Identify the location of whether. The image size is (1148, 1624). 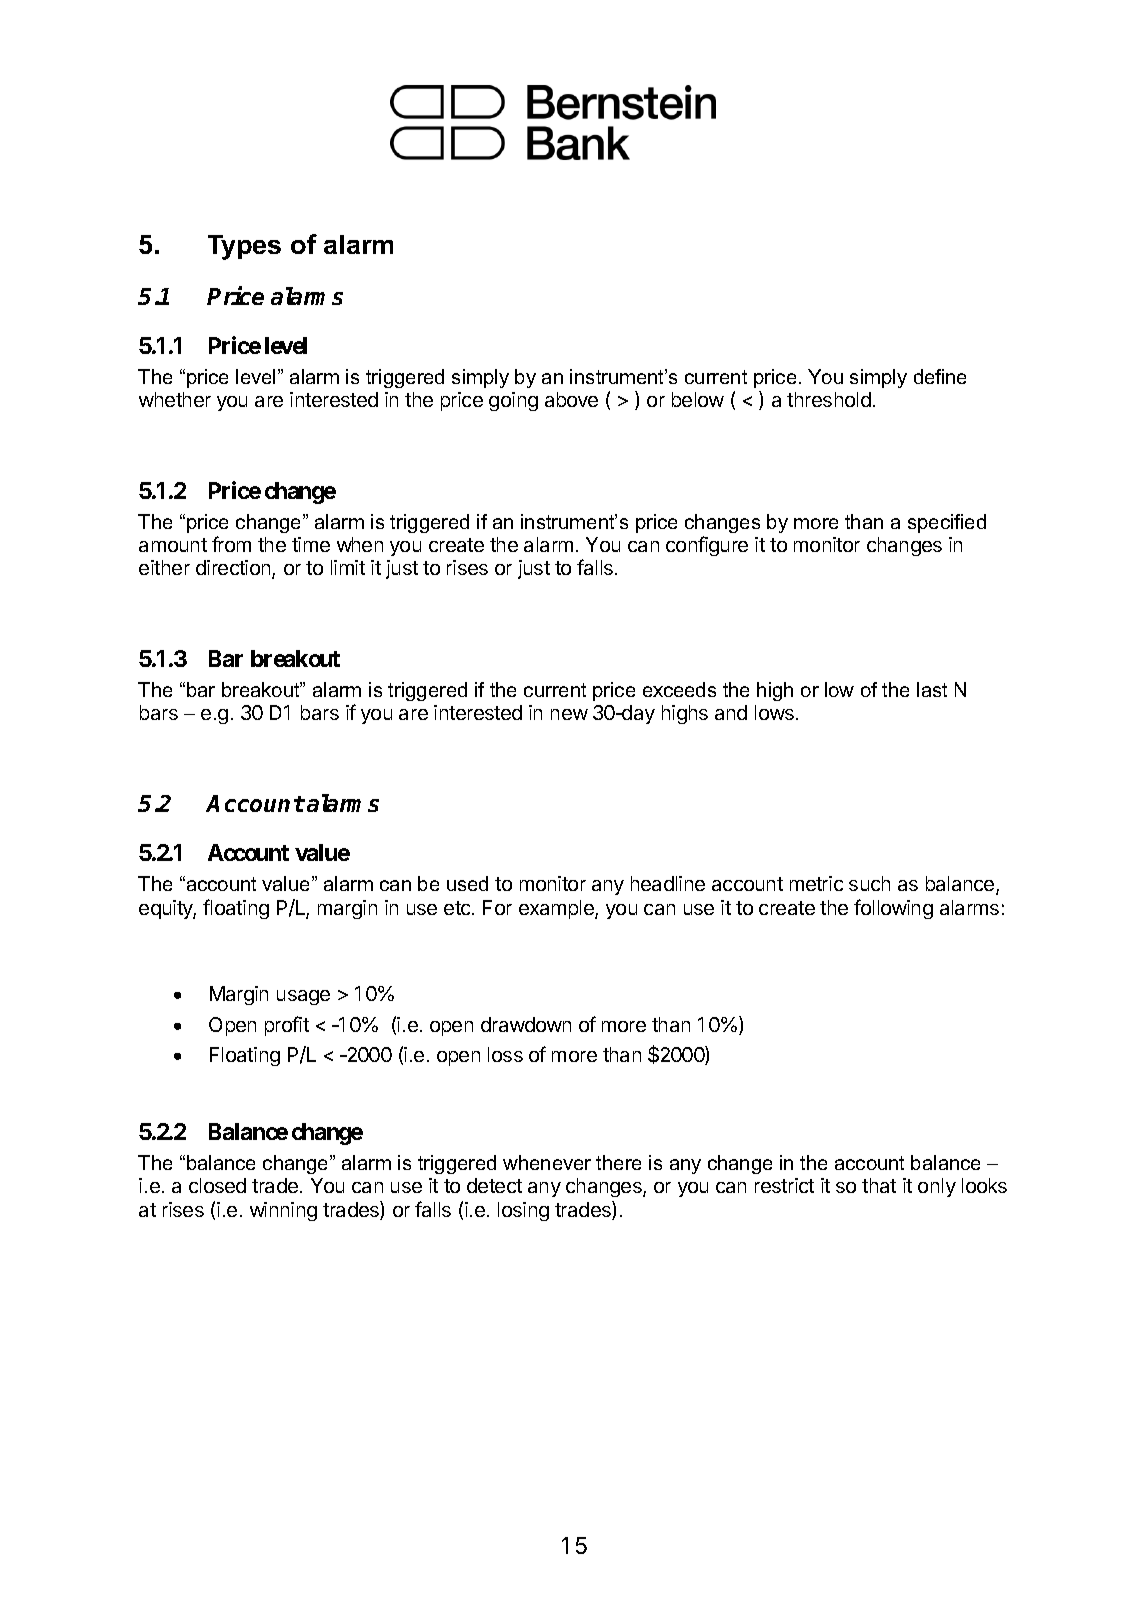
(175, 399).
